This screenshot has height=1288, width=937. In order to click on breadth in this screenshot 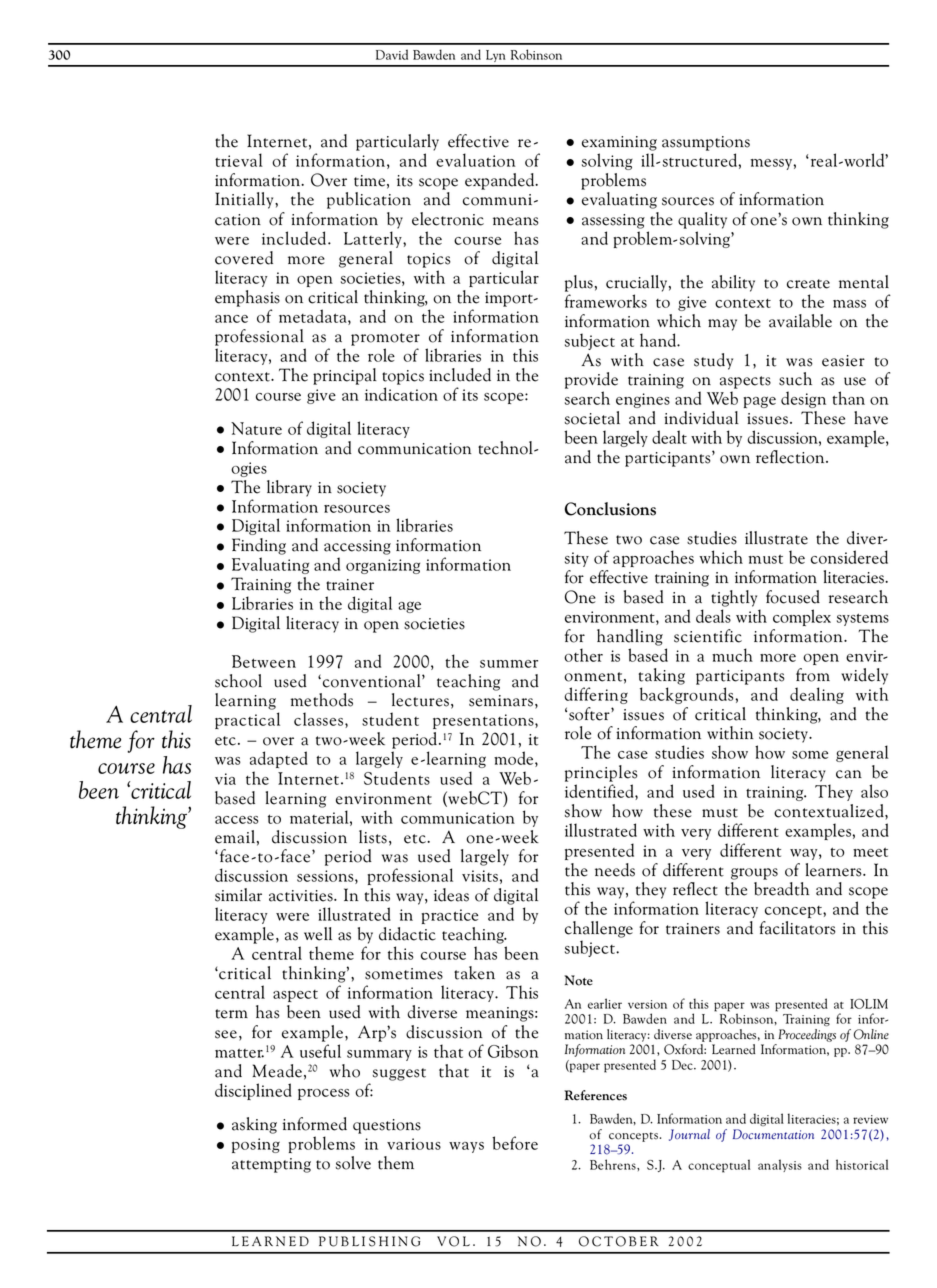, I will do `click(781, 887)`.
